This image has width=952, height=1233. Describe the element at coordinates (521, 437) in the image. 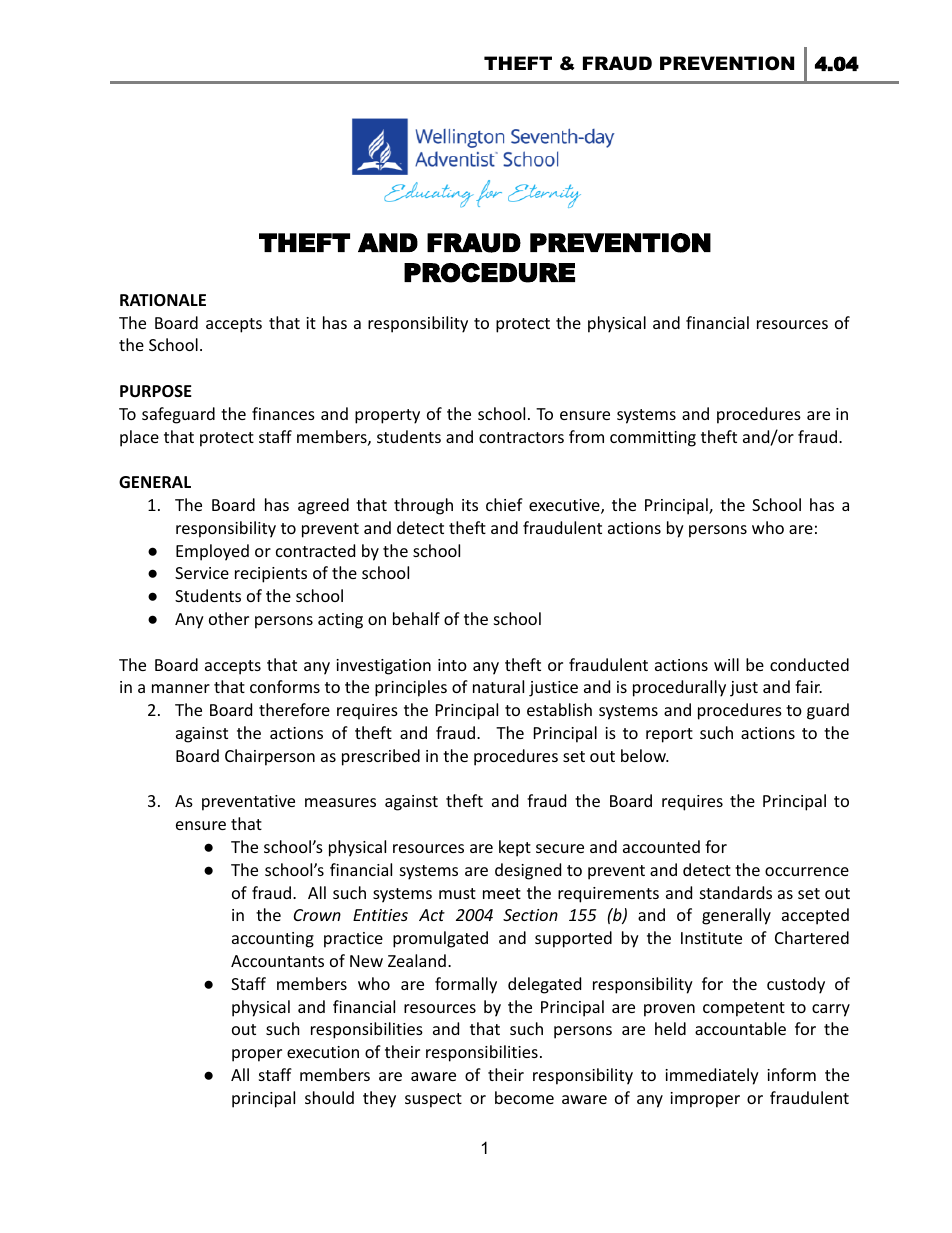

I see `contractors` at that location.
